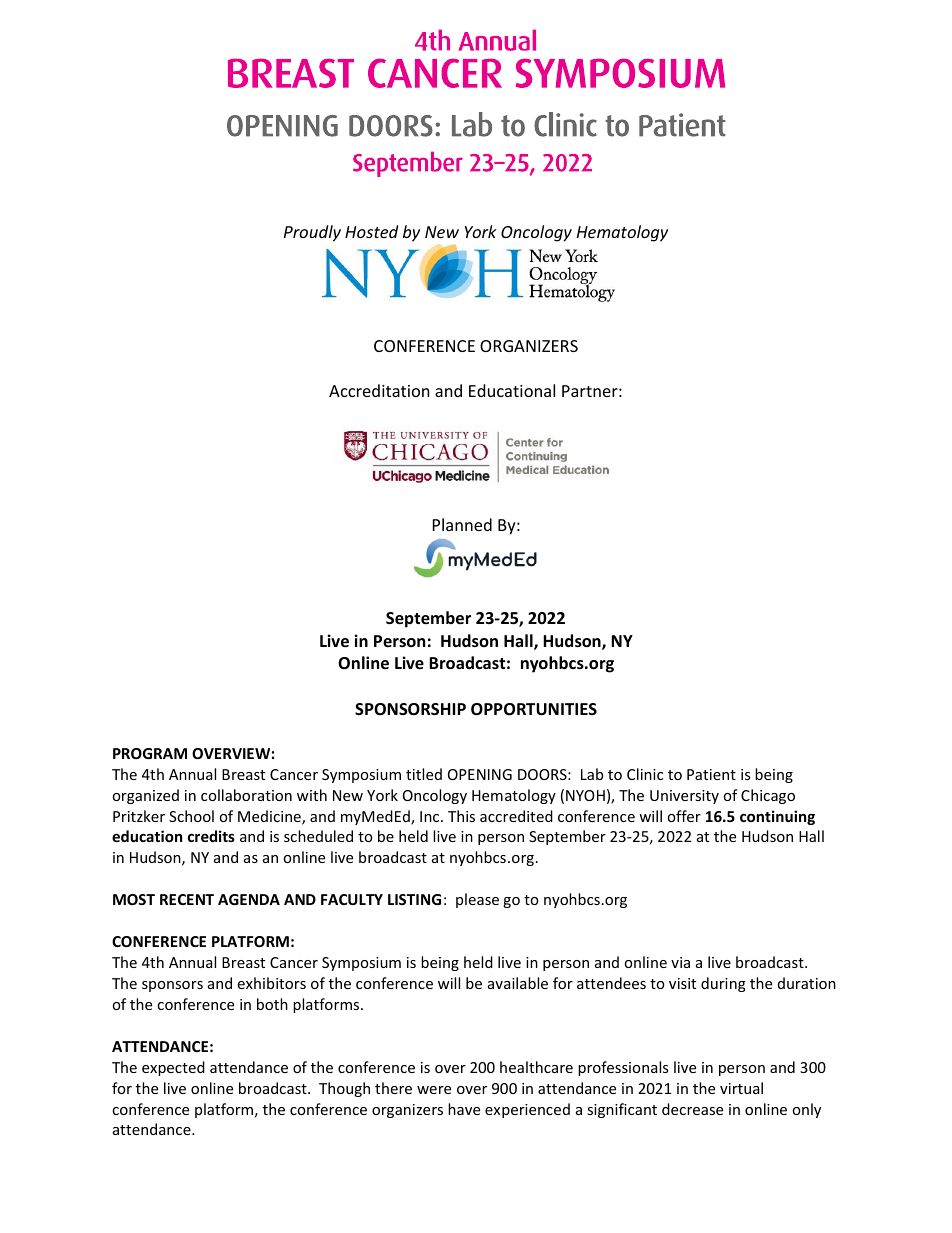  What do you see at coordinates (150, 753) in the screenshot?
I see `PROGRAM` at bounding box center [150, 753].
